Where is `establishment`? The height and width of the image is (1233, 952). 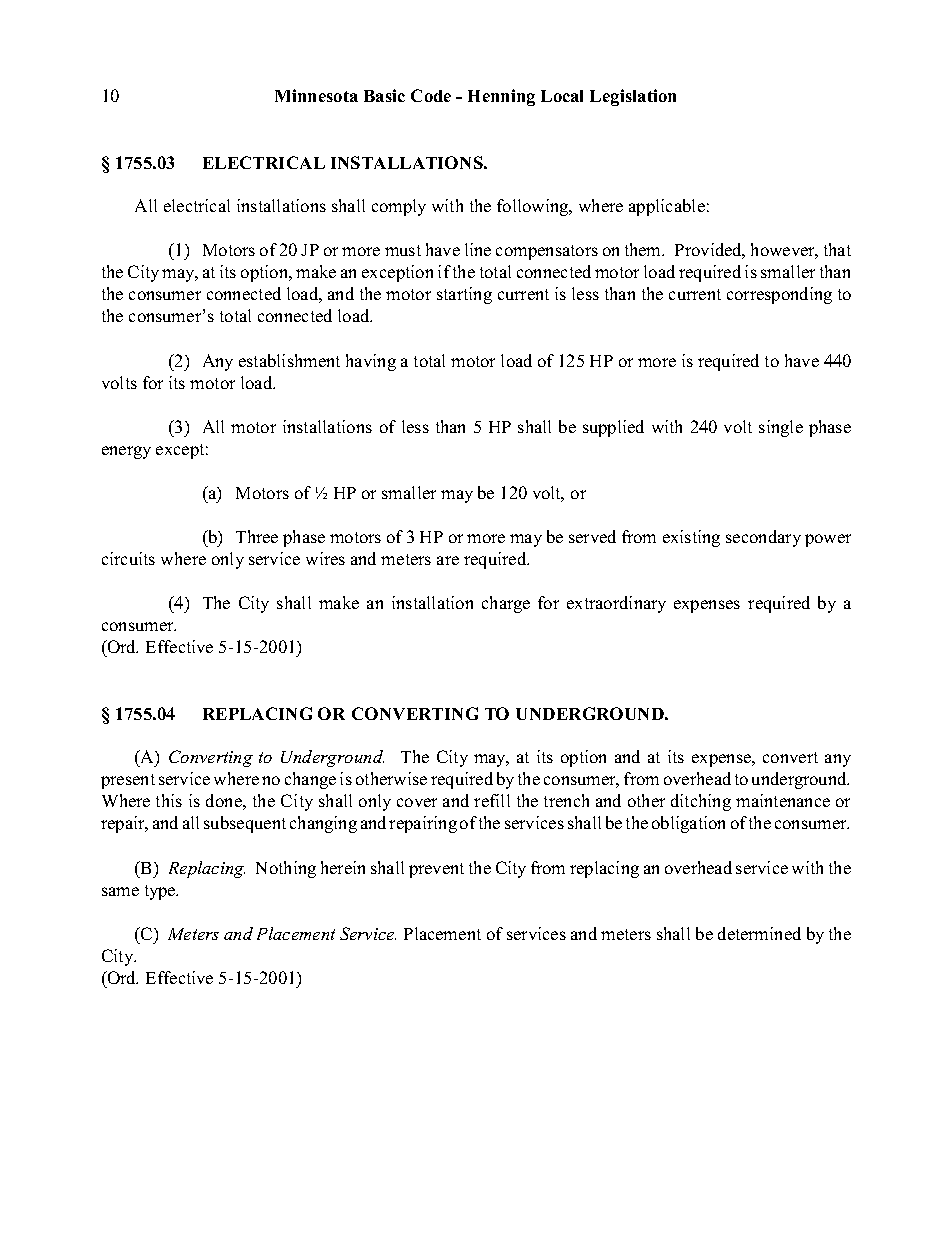 establishment is located at coordinates (289, 360).
